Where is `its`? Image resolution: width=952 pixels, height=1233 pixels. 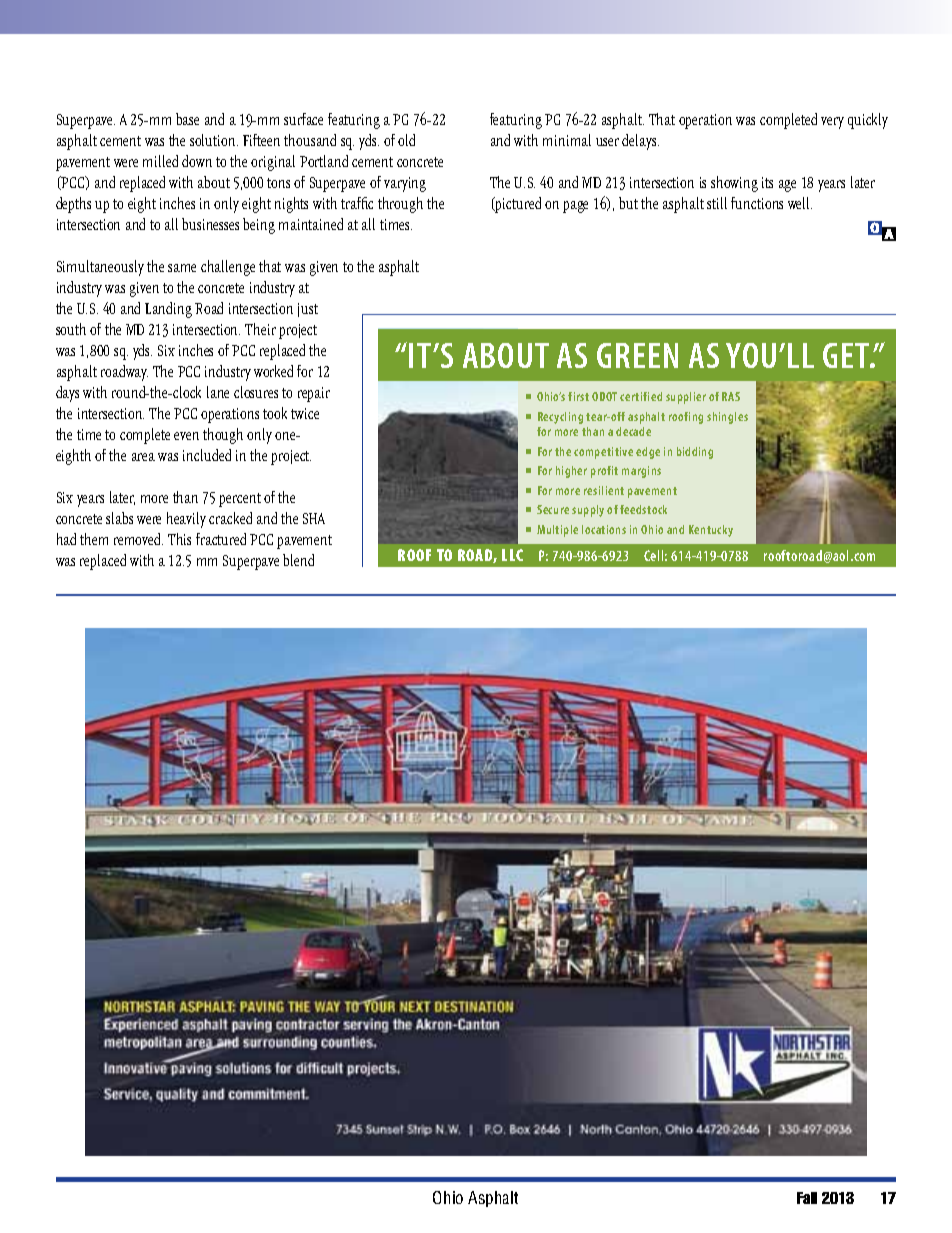
its is located at coordinates (767, 182).
